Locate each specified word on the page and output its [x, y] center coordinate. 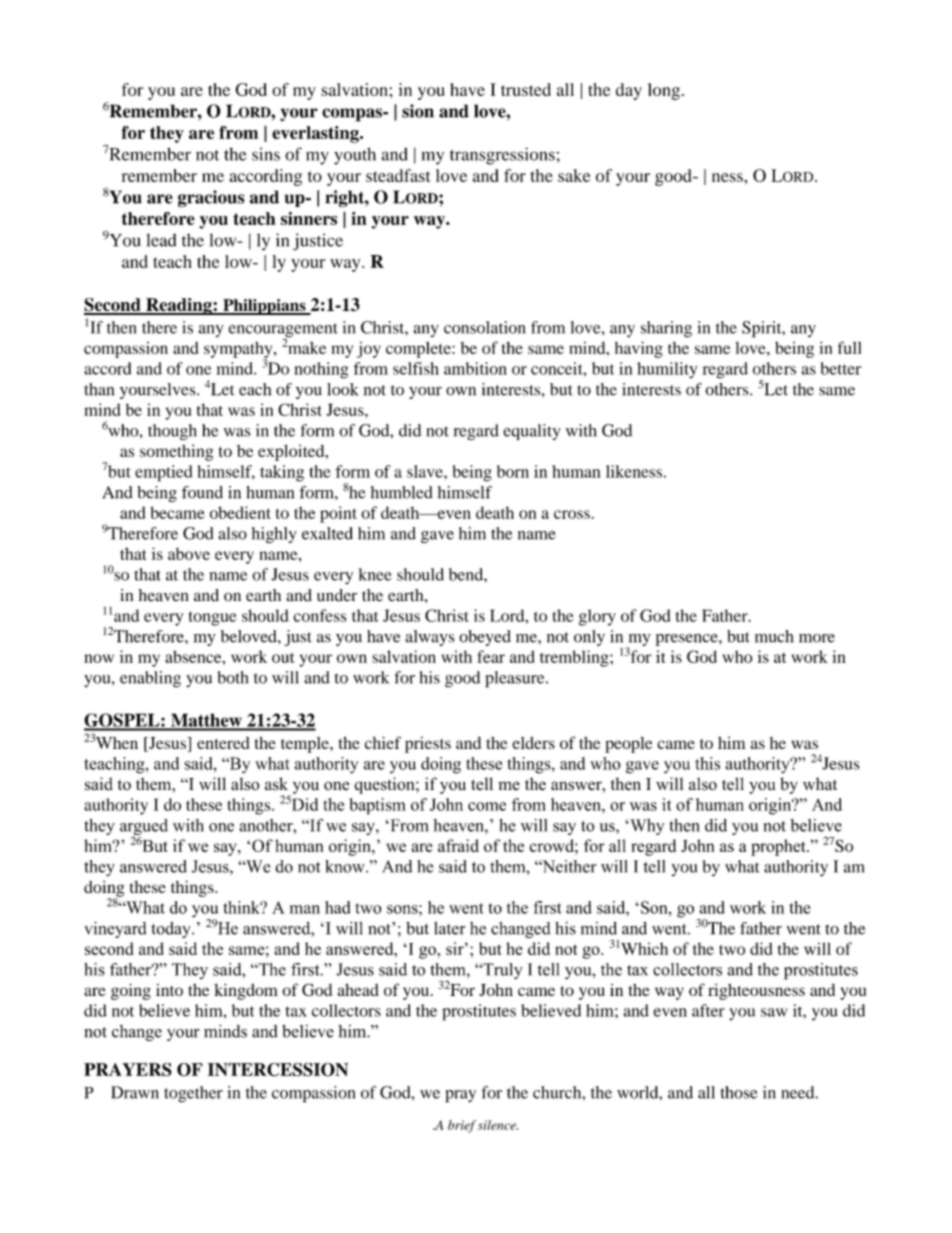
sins [266, 154]
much [774, 636]
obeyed [485, 638]
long [664, 91]
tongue [212, 618]
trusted [526, 89]
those [738, 1092]
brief [462, 1126]
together [193, 1094]
